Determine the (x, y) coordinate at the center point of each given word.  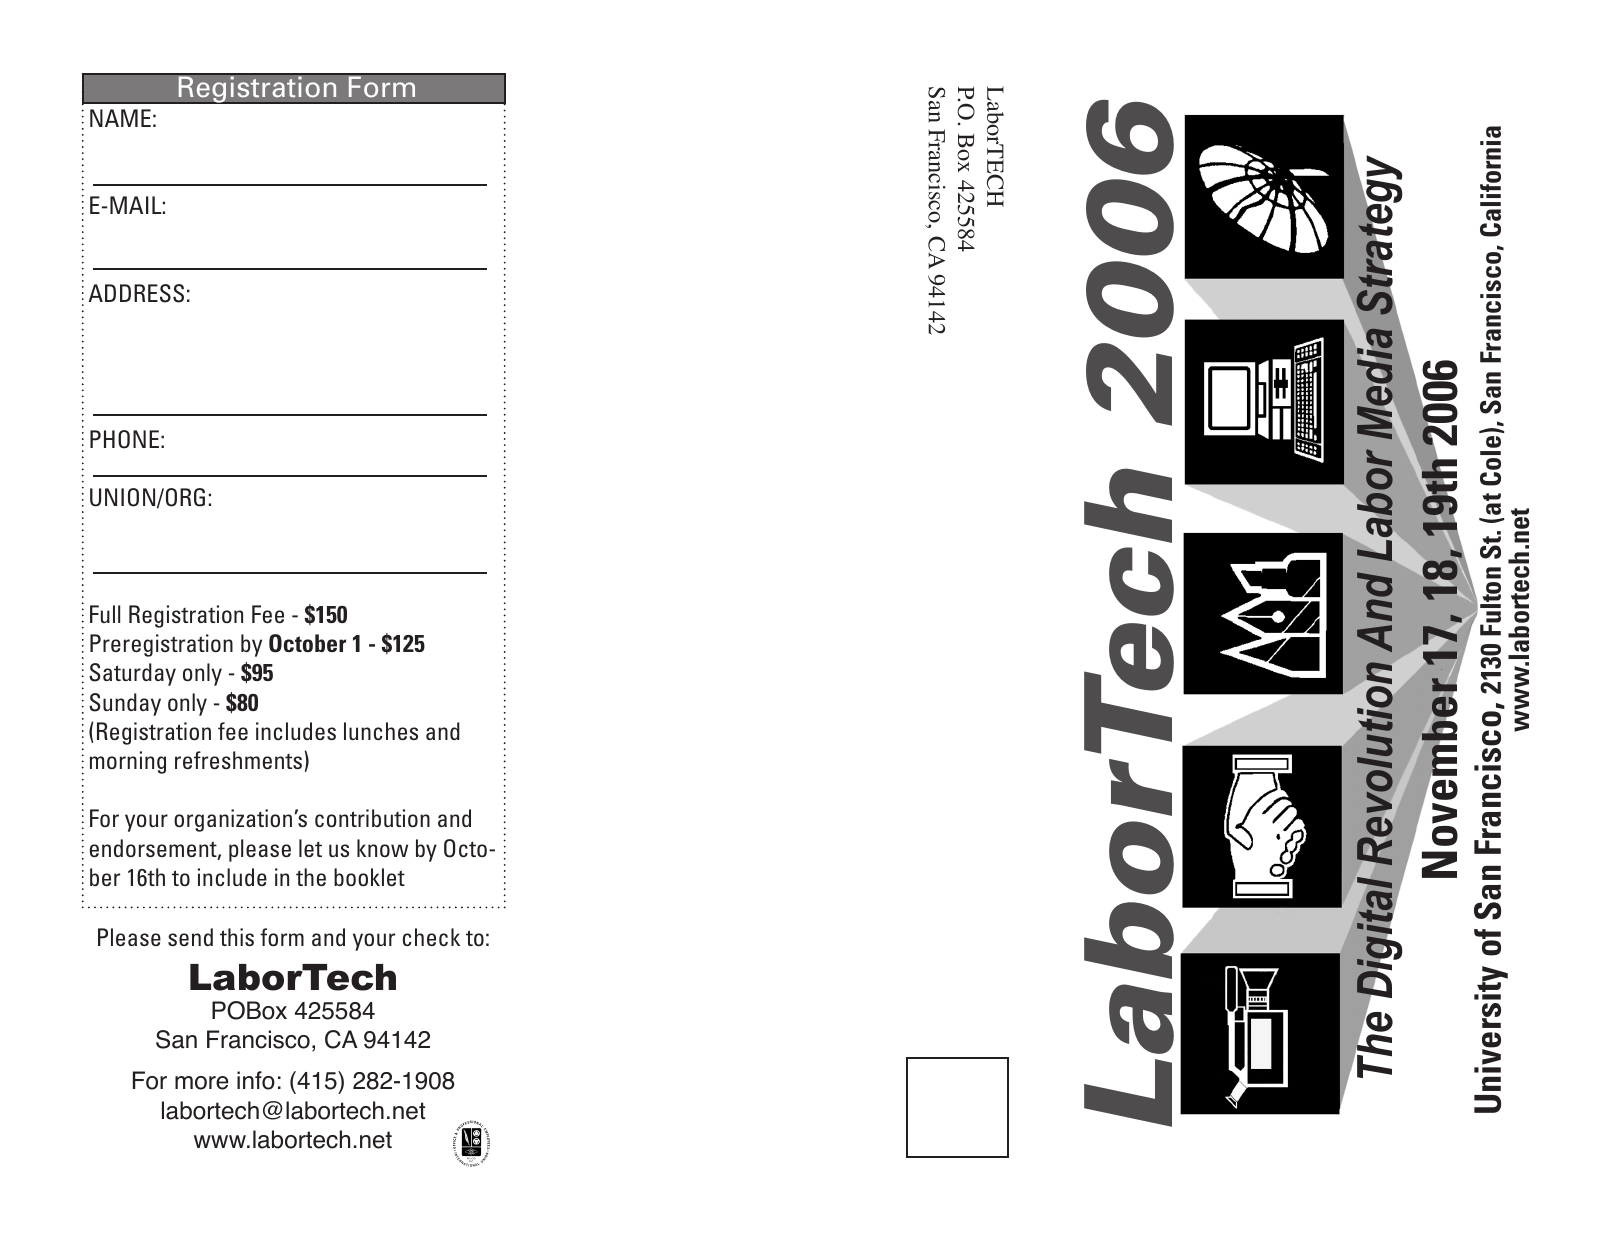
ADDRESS (136, 293)
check (431, 937)
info (256, 1080)
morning (128, 762)
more (202, 1083)
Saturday (132, 674)
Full (105, 614)
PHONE (124, 439)
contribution (372, 818)
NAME (120, 118)
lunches (381, 731)
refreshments (238, 760)
